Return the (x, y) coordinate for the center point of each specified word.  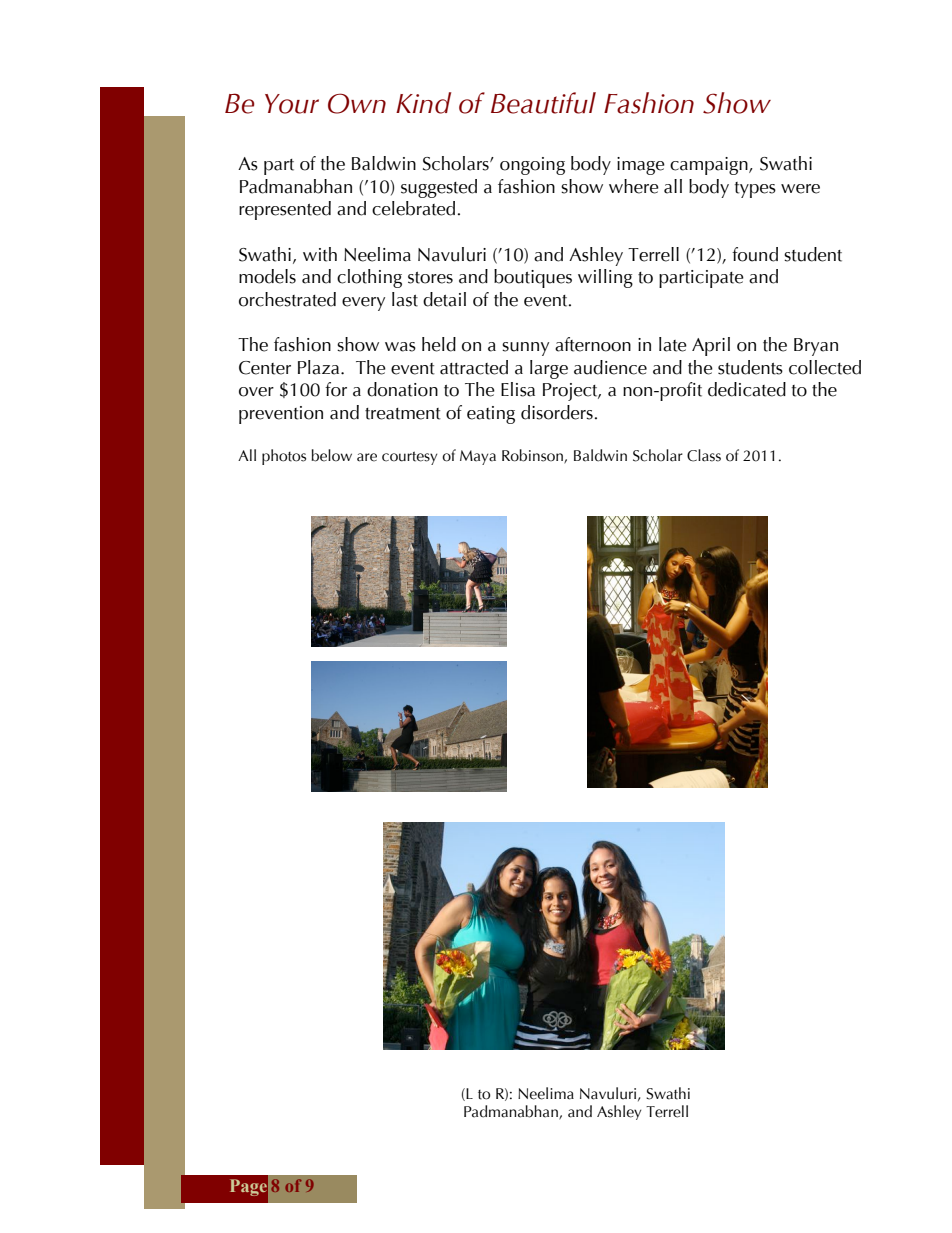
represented (285, 210)
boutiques (533, 278)
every (363, 304)
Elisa (518, 389)
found (755, 254)
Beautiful (543, 103)
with (320, 254)
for (336, 389)
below (331, 455)
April (711, 346)
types (755, 190)
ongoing (532, 166)
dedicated (747, 389)
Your (292, 104)
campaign (710, 166)
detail (444, 299)
